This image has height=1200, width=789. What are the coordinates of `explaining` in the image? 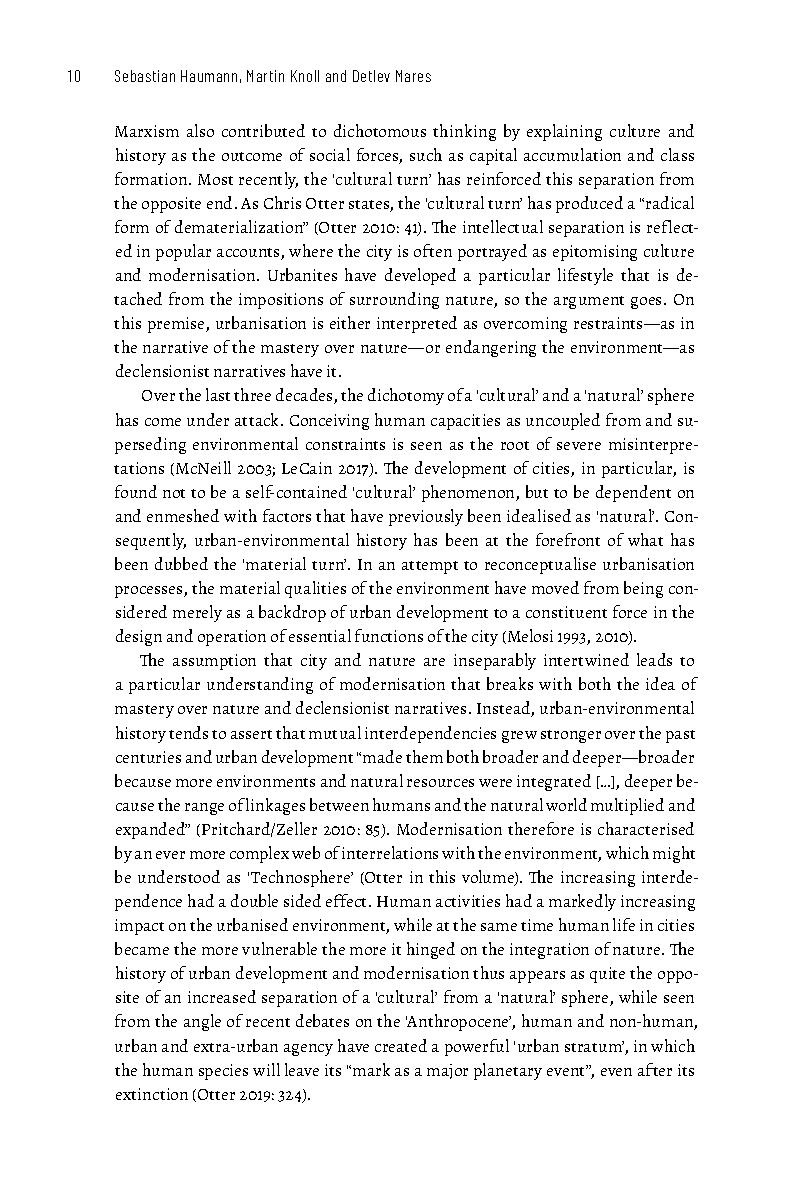 It's located at (564, 132).
